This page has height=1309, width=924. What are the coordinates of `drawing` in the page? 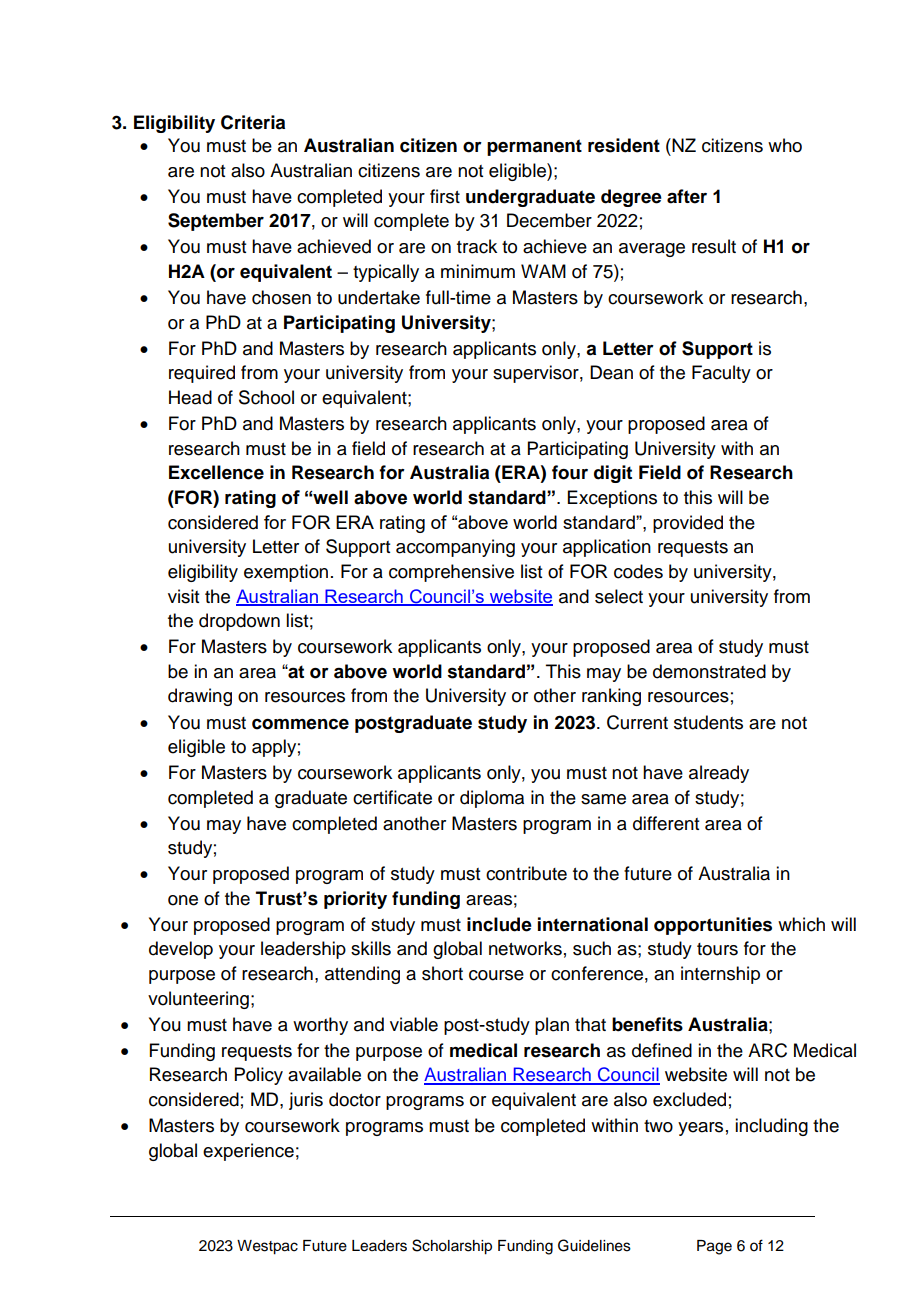 It's located at (200, 697).
